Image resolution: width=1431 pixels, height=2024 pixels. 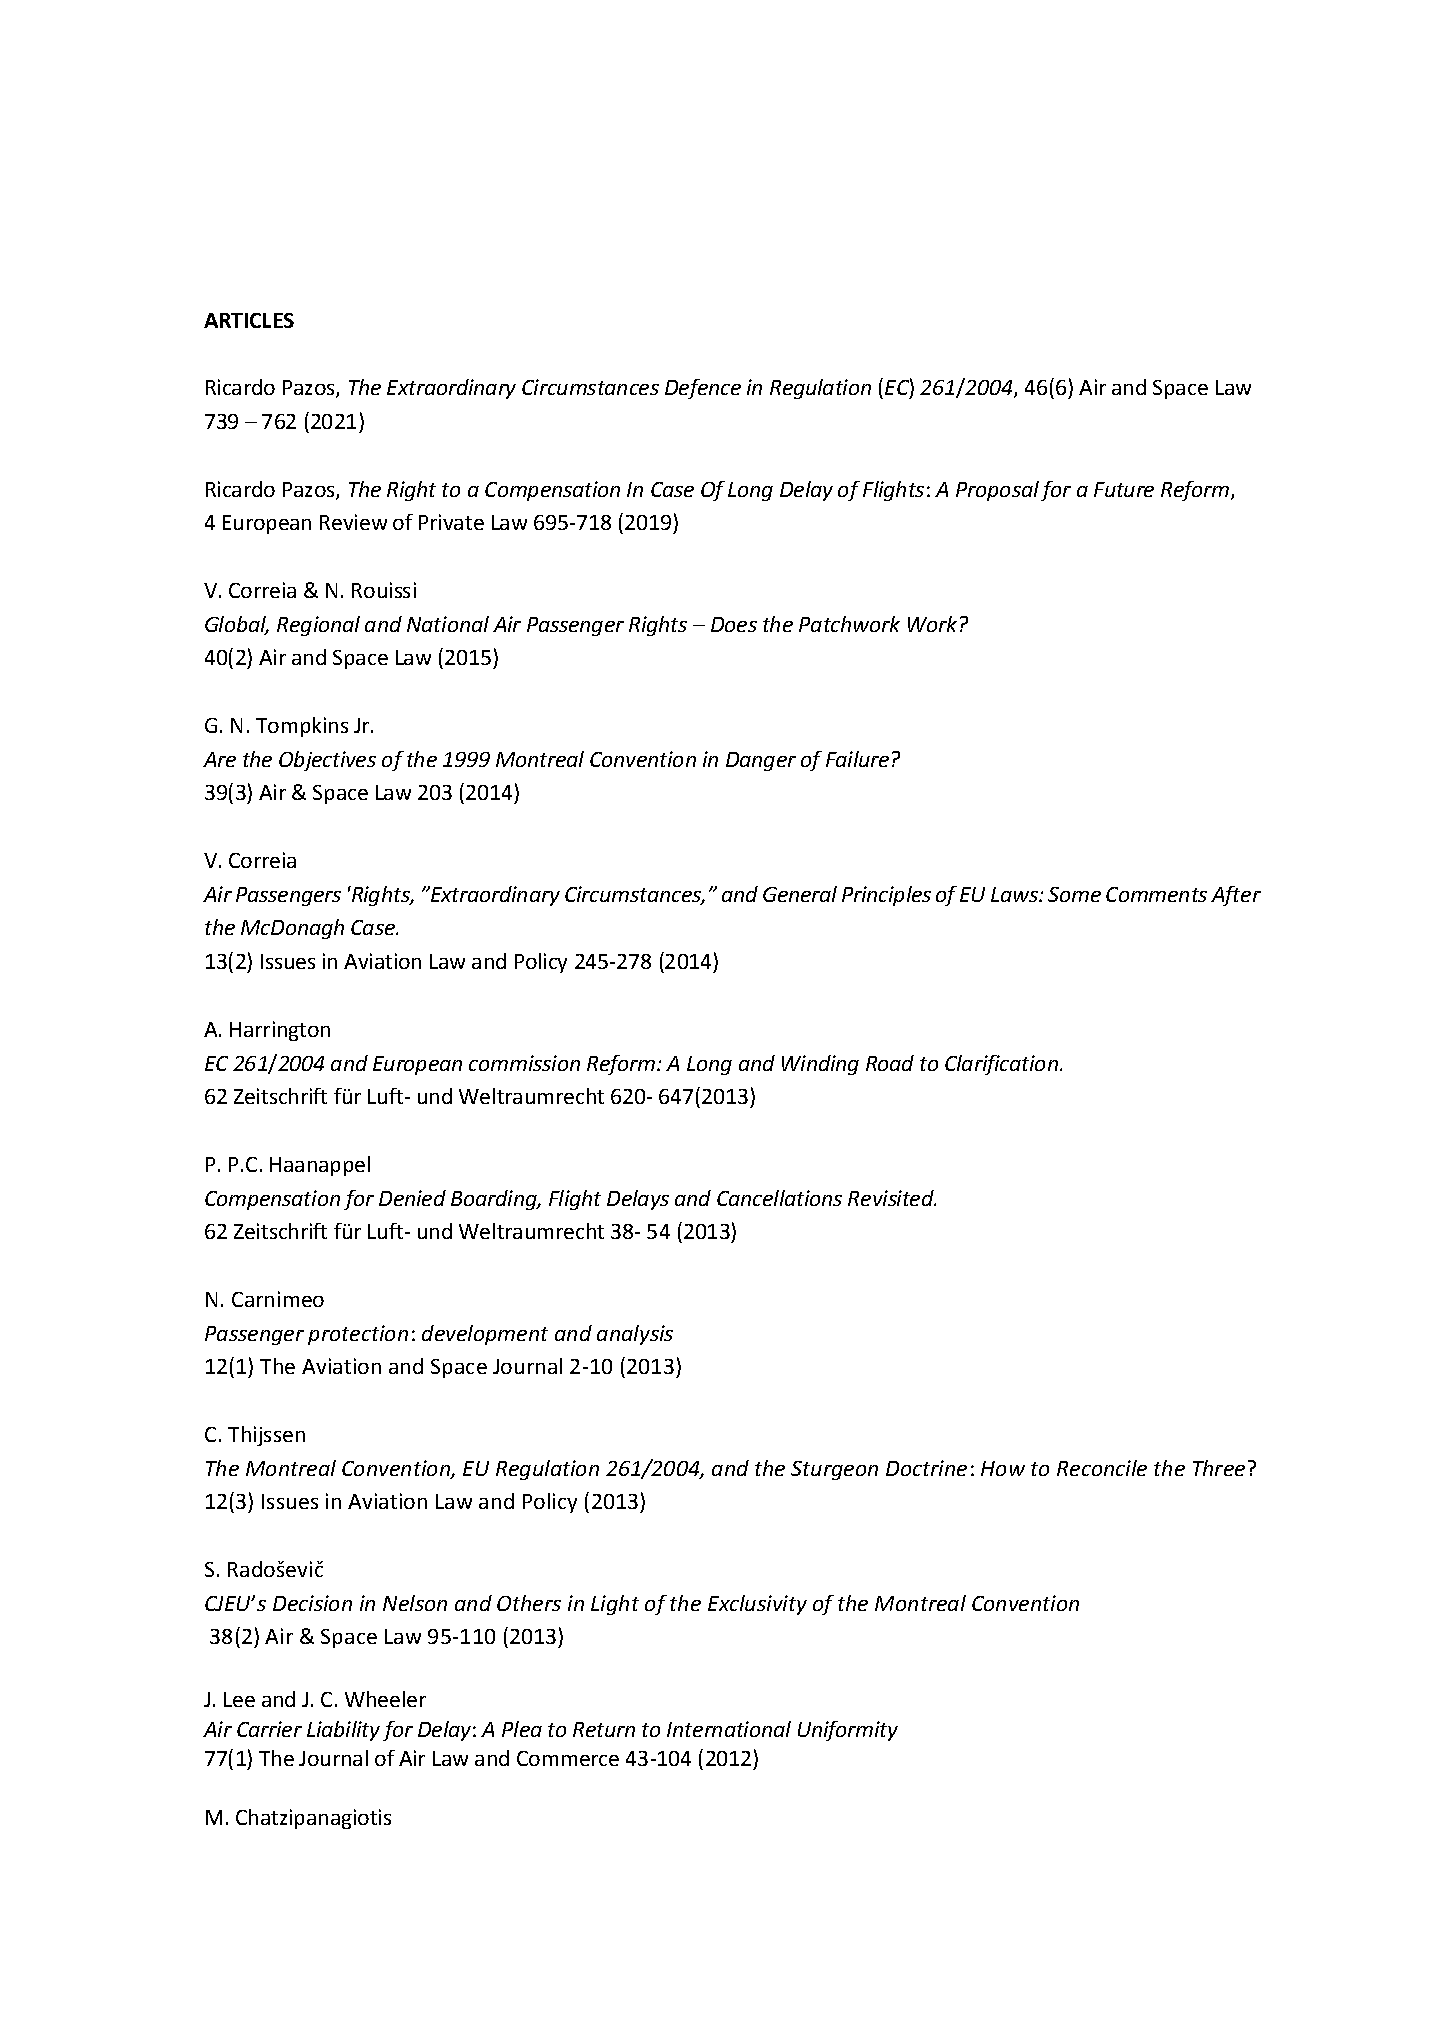 What do you see at coordinates (857, 759) in the screenshot?
I see `Failure` at bounding box center [857, 759].
